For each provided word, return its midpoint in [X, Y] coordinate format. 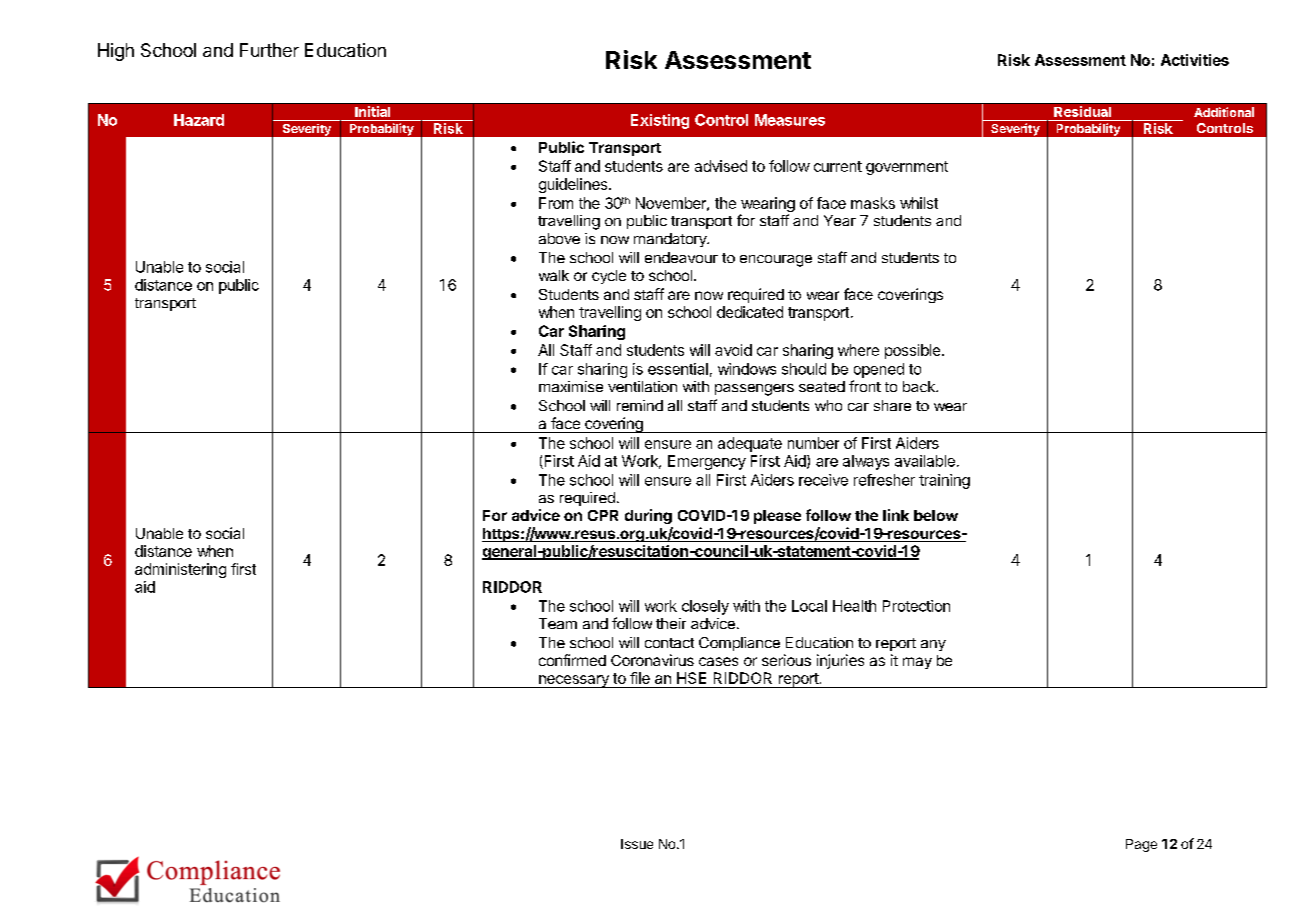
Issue [637, 844]
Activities [1195, 60]
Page [1141, 845]
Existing [660, 121]
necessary [573, 681]
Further [269, 50]
